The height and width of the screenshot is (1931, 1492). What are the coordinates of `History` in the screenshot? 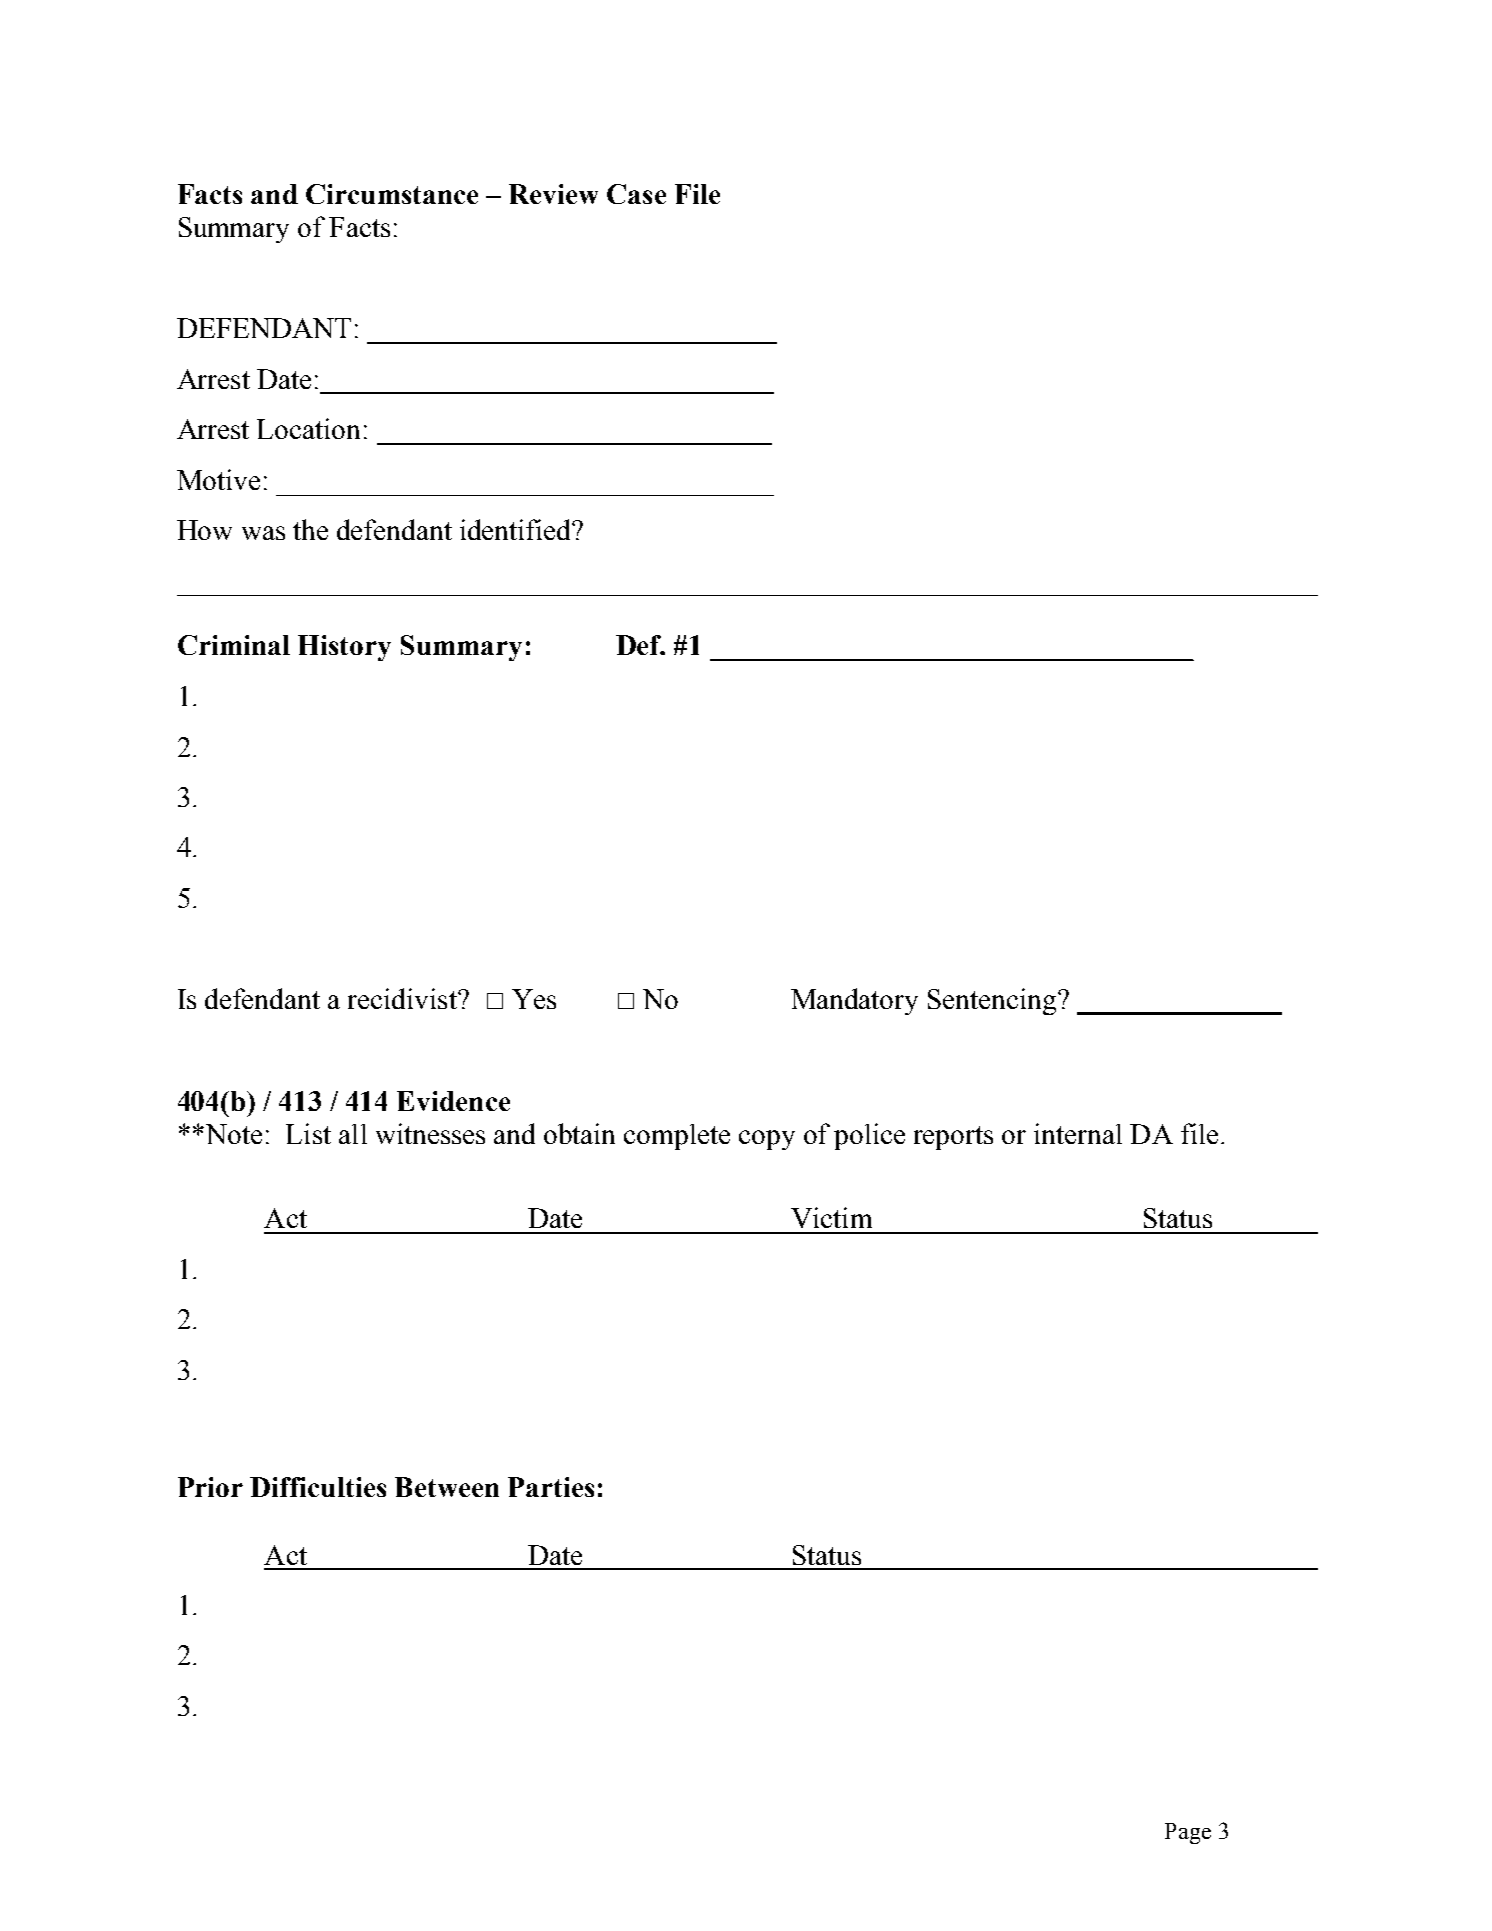 It's located at (344, 648).
